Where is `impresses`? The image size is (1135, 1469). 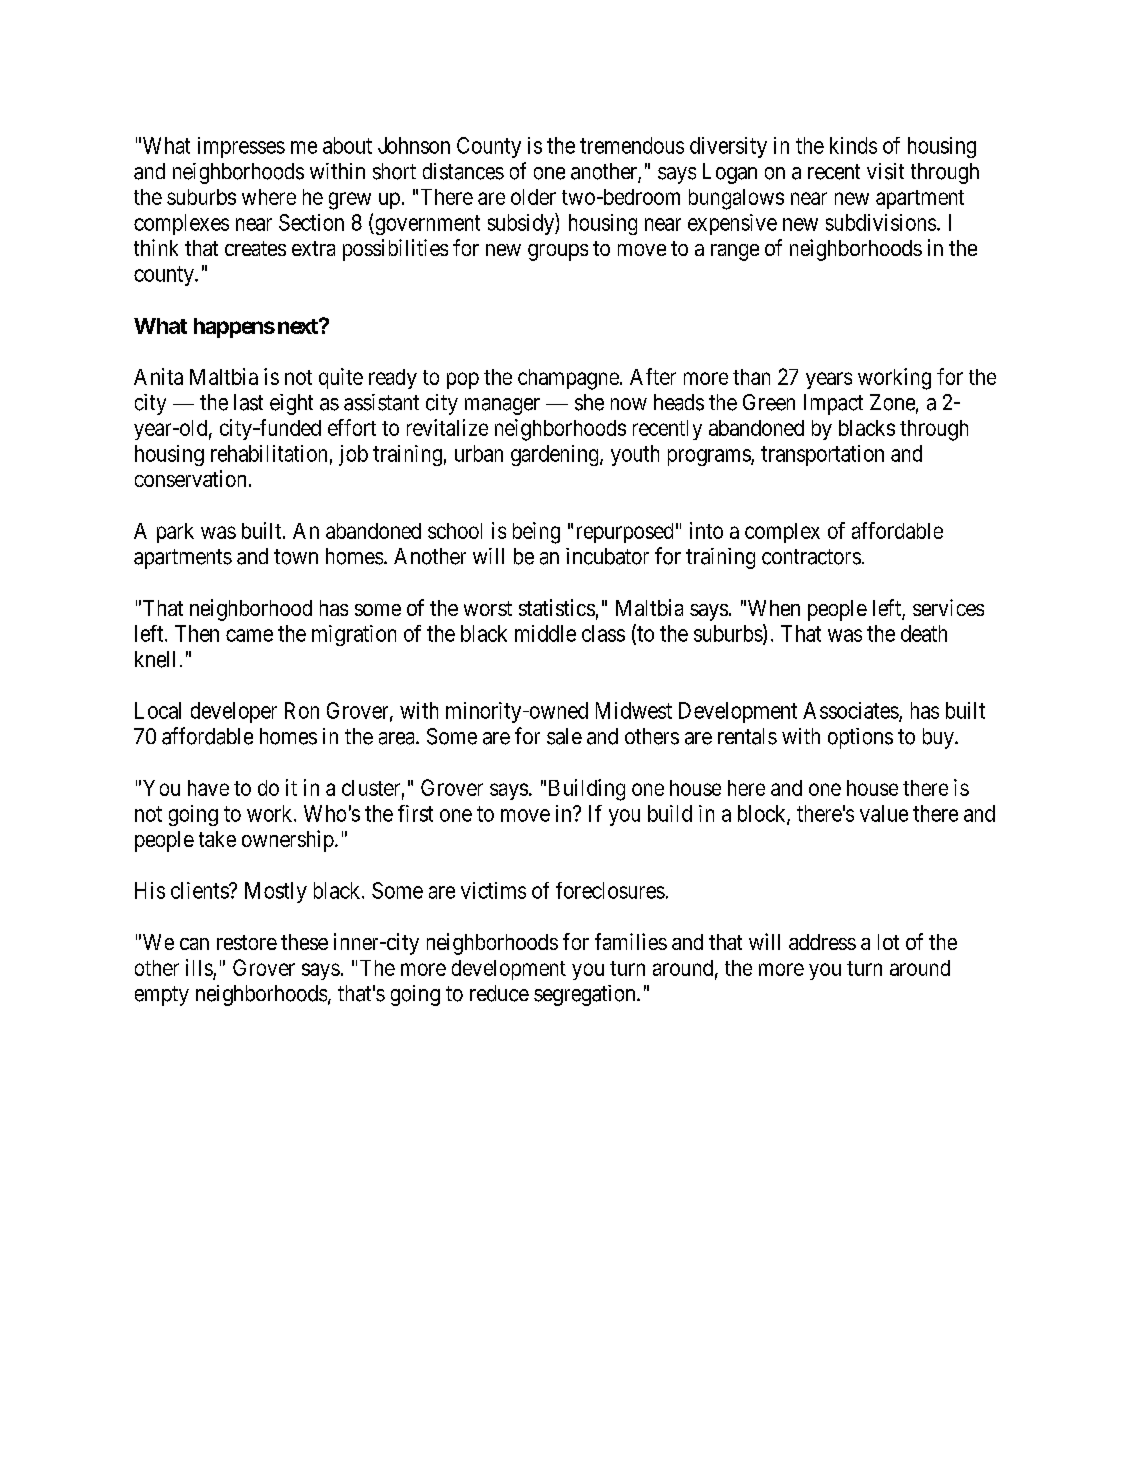
impresses is located at coordinates (241, 147).
